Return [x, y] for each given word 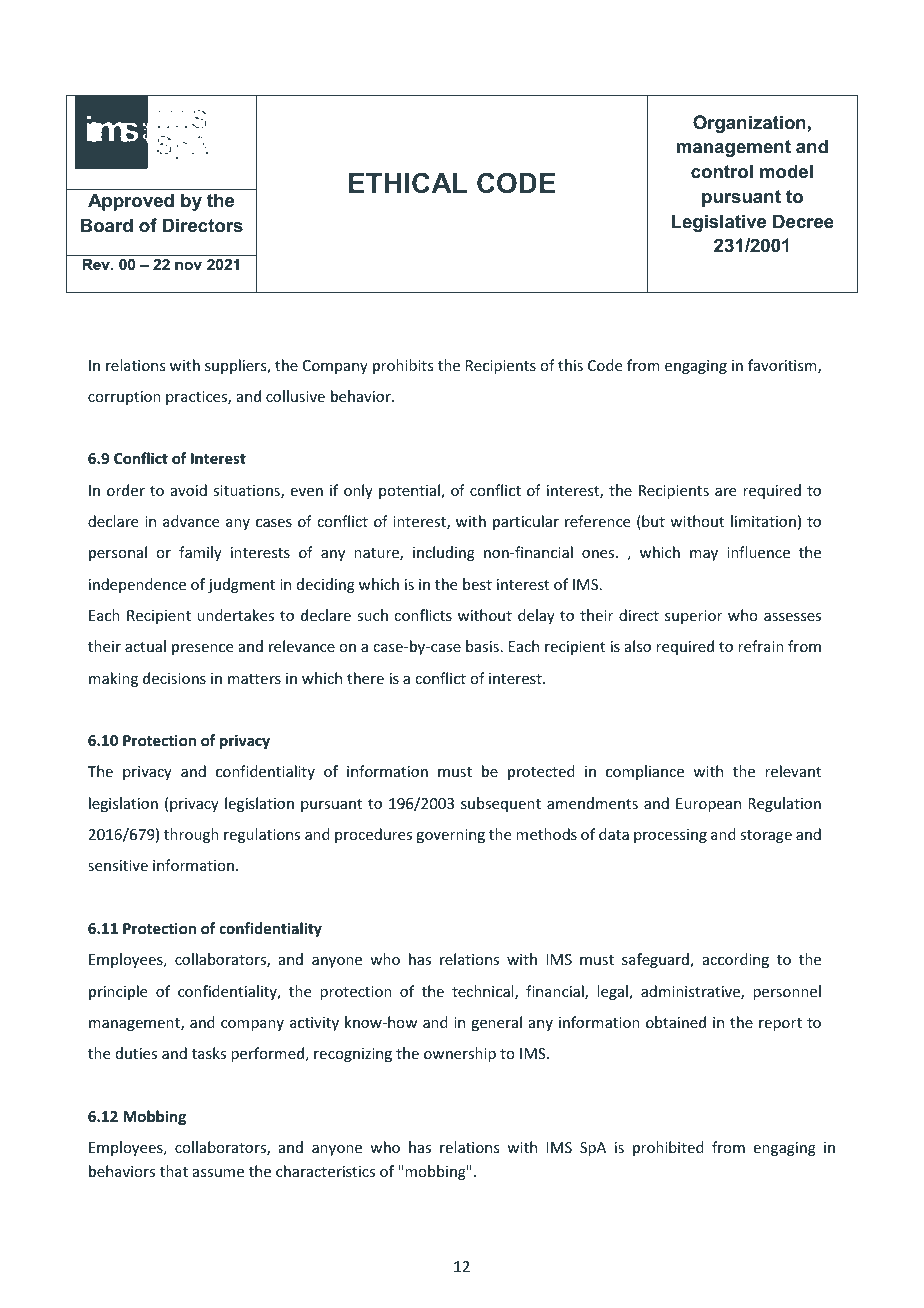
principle [118, 992]
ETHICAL [408, 183]
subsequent [501, 804]
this [570, 365]
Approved [131, 202]
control [722, 171]
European [708, 805]
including [444, 553]
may [704, 555]
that [174, 1171]
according [736, 960]
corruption [124, 398]
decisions [174, 678]
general [496, 1023]
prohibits [403, 366]
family [200, 553]
